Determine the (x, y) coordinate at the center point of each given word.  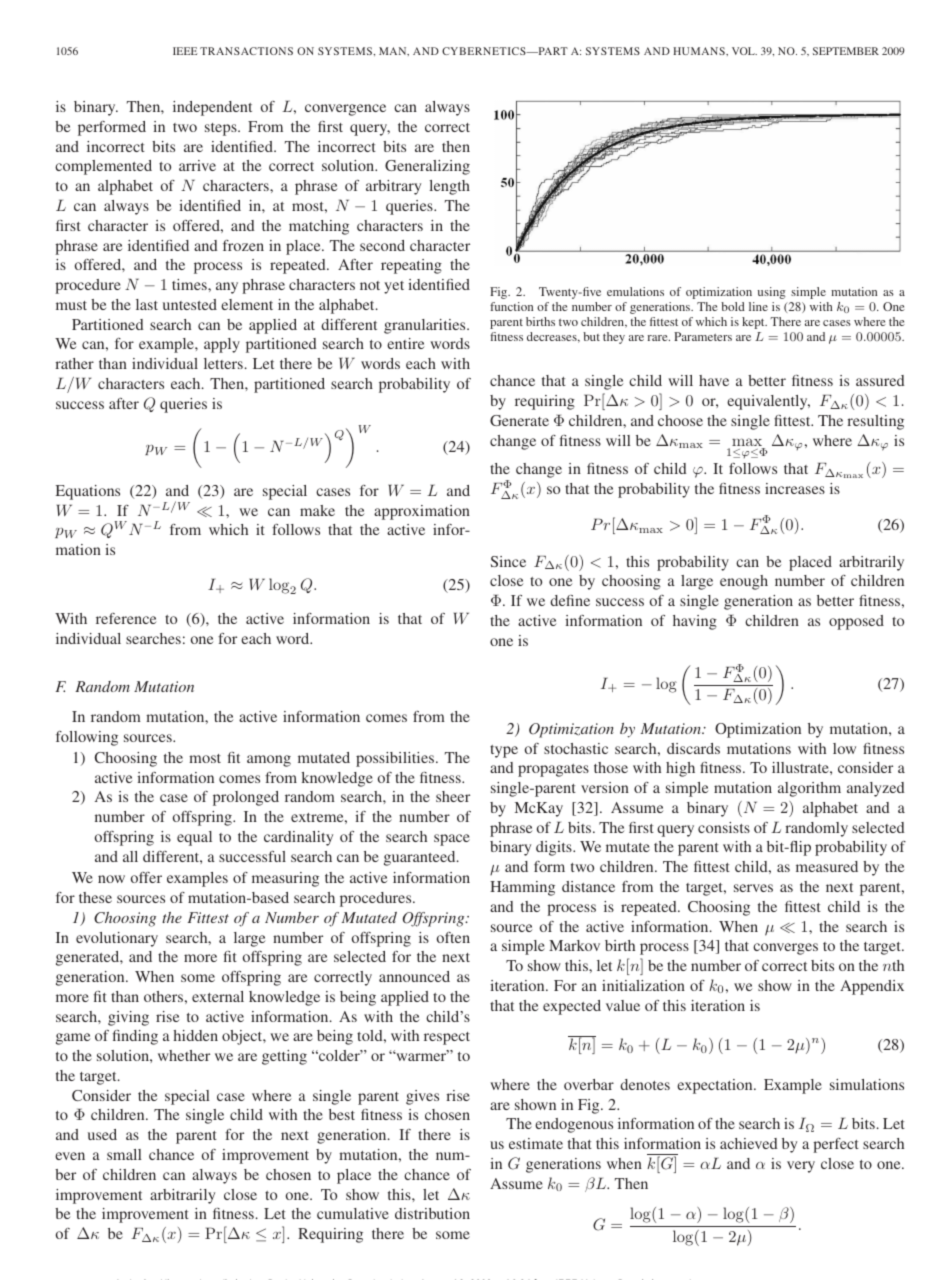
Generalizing (427, 167)
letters (223, 363)
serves (753, 888)
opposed (856, 622)
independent (212, 108)
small (124, 1154)
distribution (432, 1213)
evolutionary (117, 939)
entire (405, 343)
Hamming (522, 888)
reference (126, 618)
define (570, 600)
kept (754, 323)
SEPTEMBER (846, 51)
